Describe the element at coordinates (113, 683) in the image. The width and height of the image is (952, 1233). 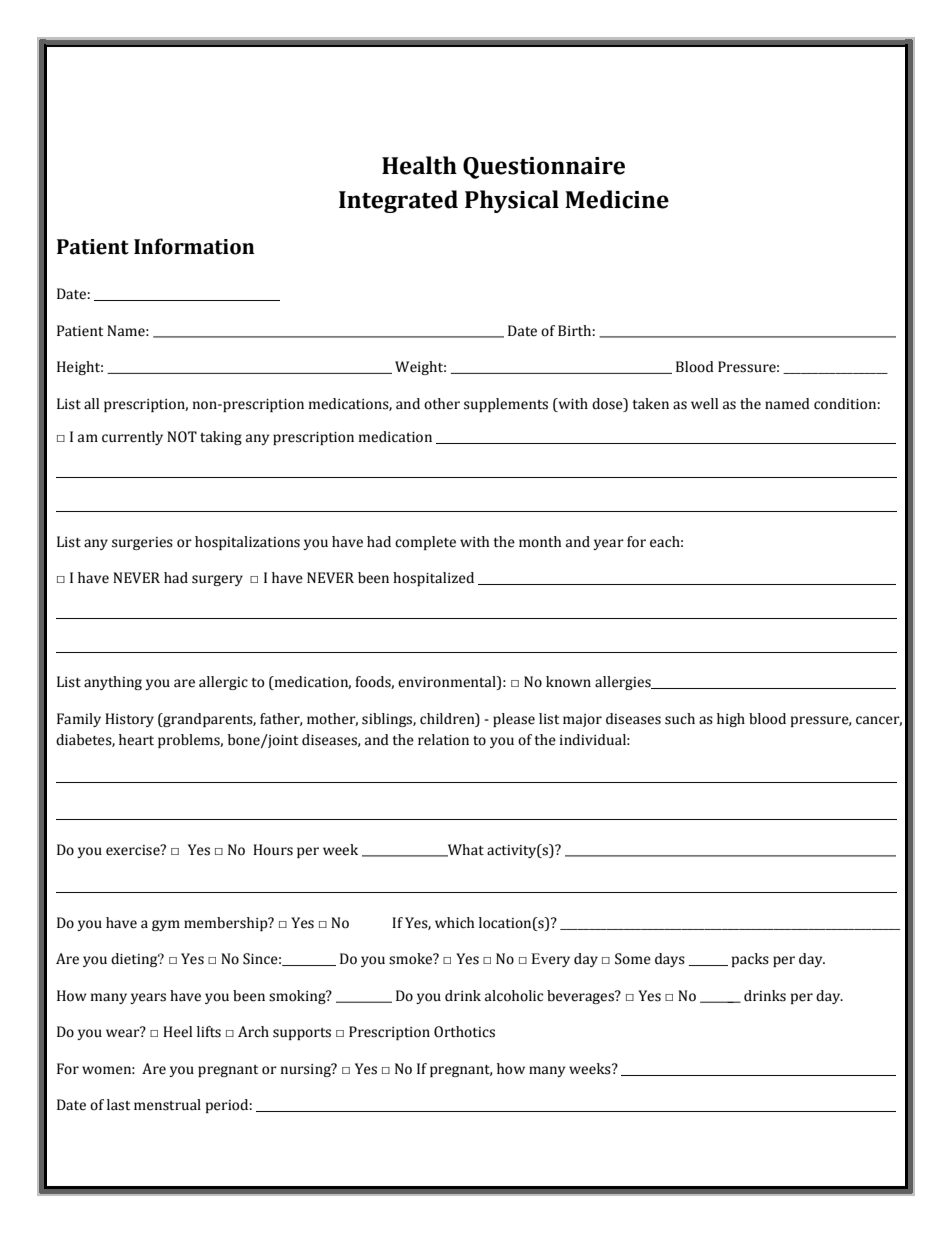
I see `anything` at that location.
